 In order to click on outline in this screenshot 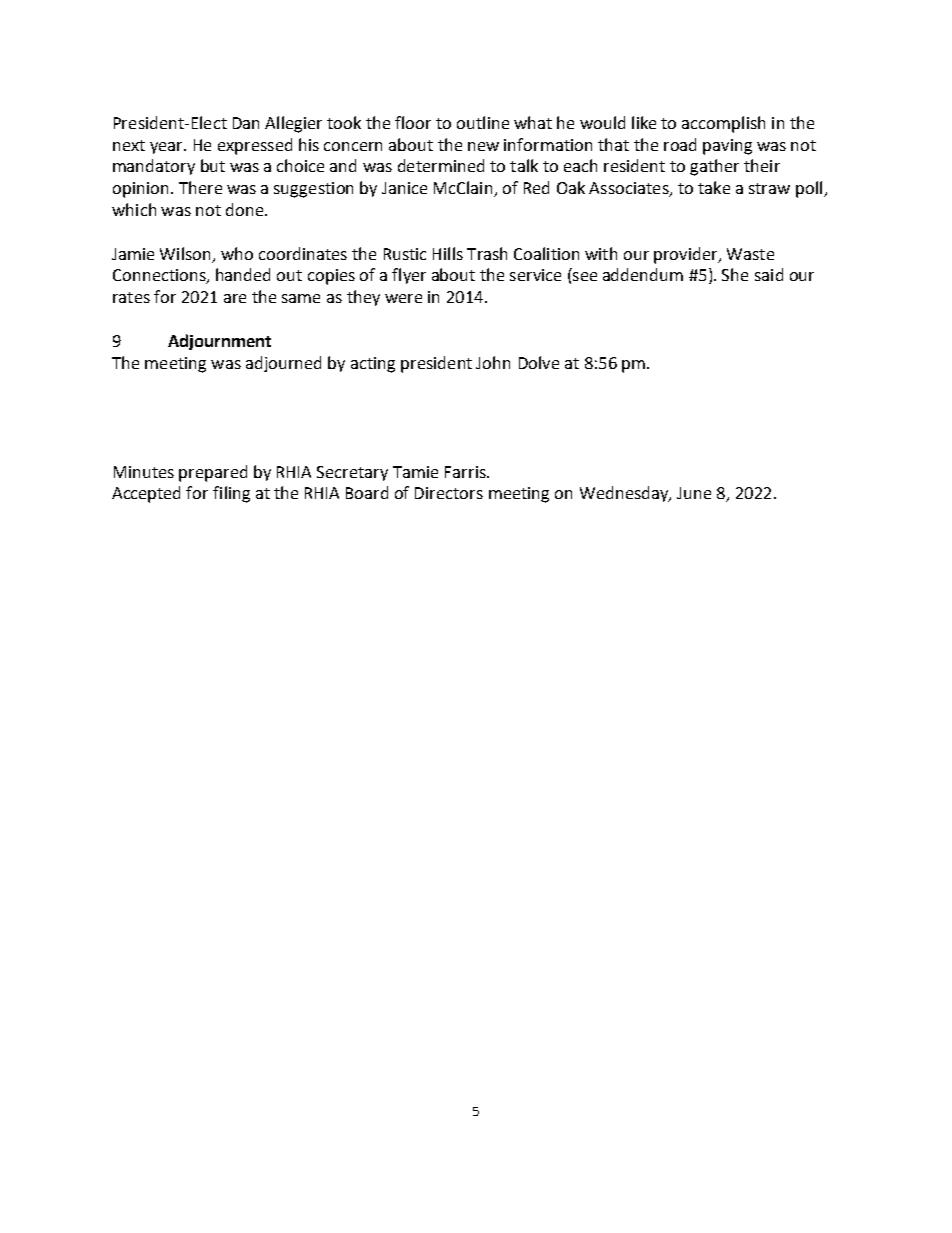, I will do `click(483, 122)`.
